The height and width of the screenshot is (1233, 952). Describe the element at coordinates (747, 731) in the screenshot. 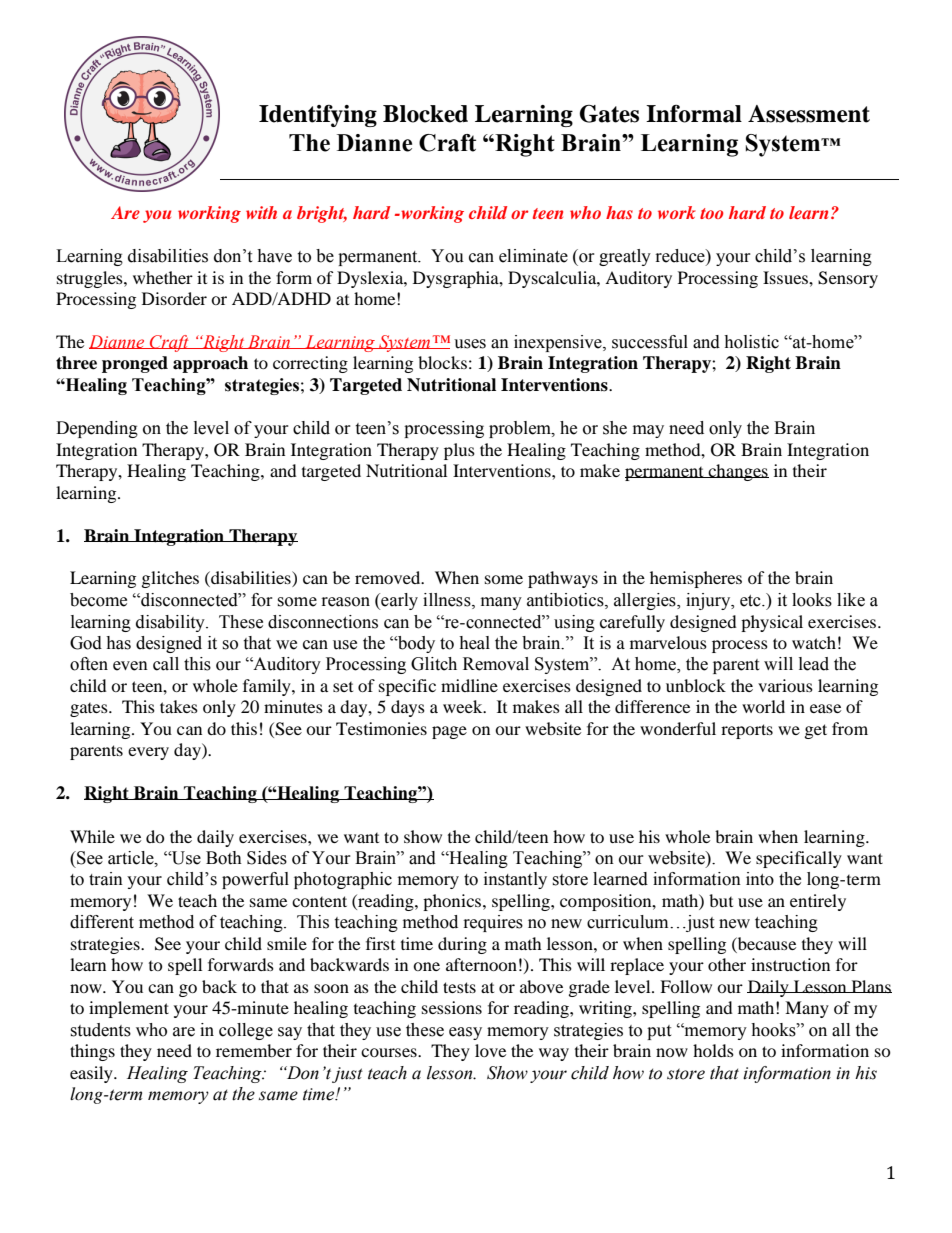

I see `reports` at that location.
